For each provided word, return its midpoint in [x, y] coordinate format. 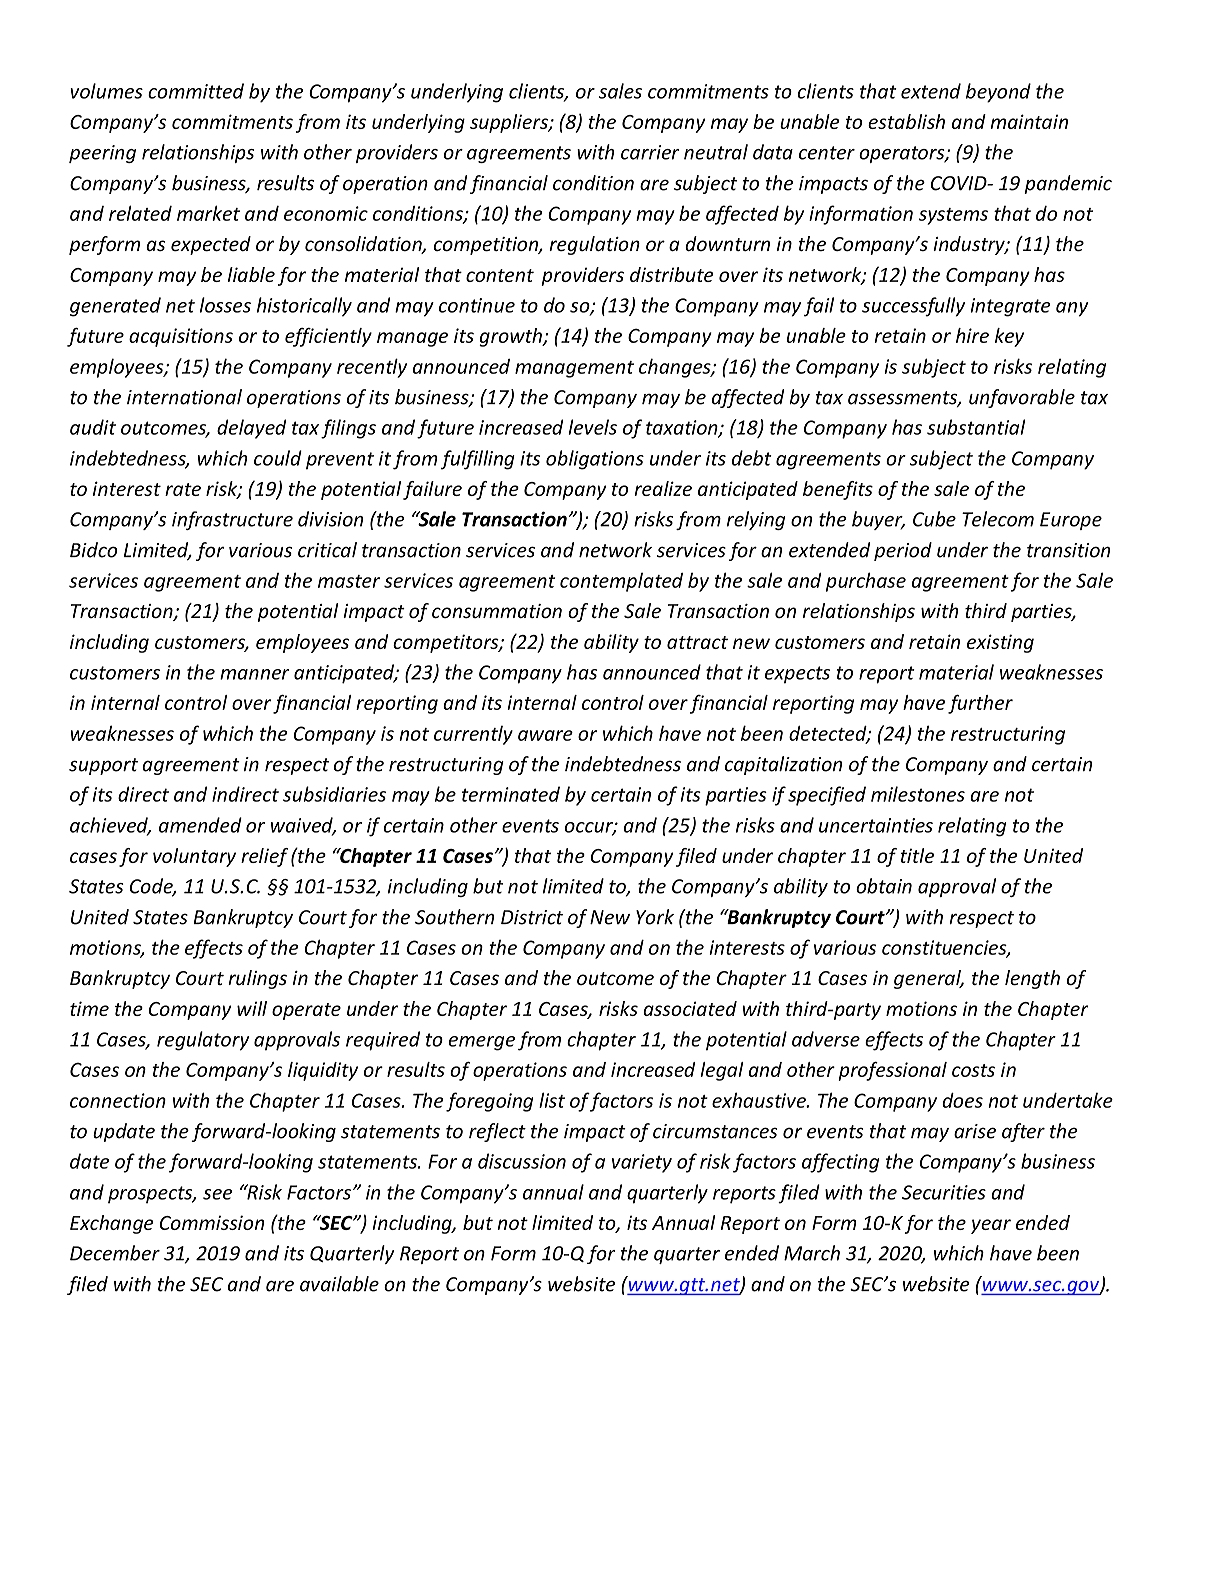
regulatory [203, 1041]
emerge [482, 1043]
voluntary [194, 857]
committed [196, 91]
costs [973, 1070]
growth [511, 337]
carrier [650, 152]
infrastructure [232, 520]
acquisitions [181, 337]
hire [972, 335]
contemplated [621, 582]
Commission [212, 1222]
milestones [918, 794]
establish [906, 121]
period [903, 551]
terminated [511, 794]
